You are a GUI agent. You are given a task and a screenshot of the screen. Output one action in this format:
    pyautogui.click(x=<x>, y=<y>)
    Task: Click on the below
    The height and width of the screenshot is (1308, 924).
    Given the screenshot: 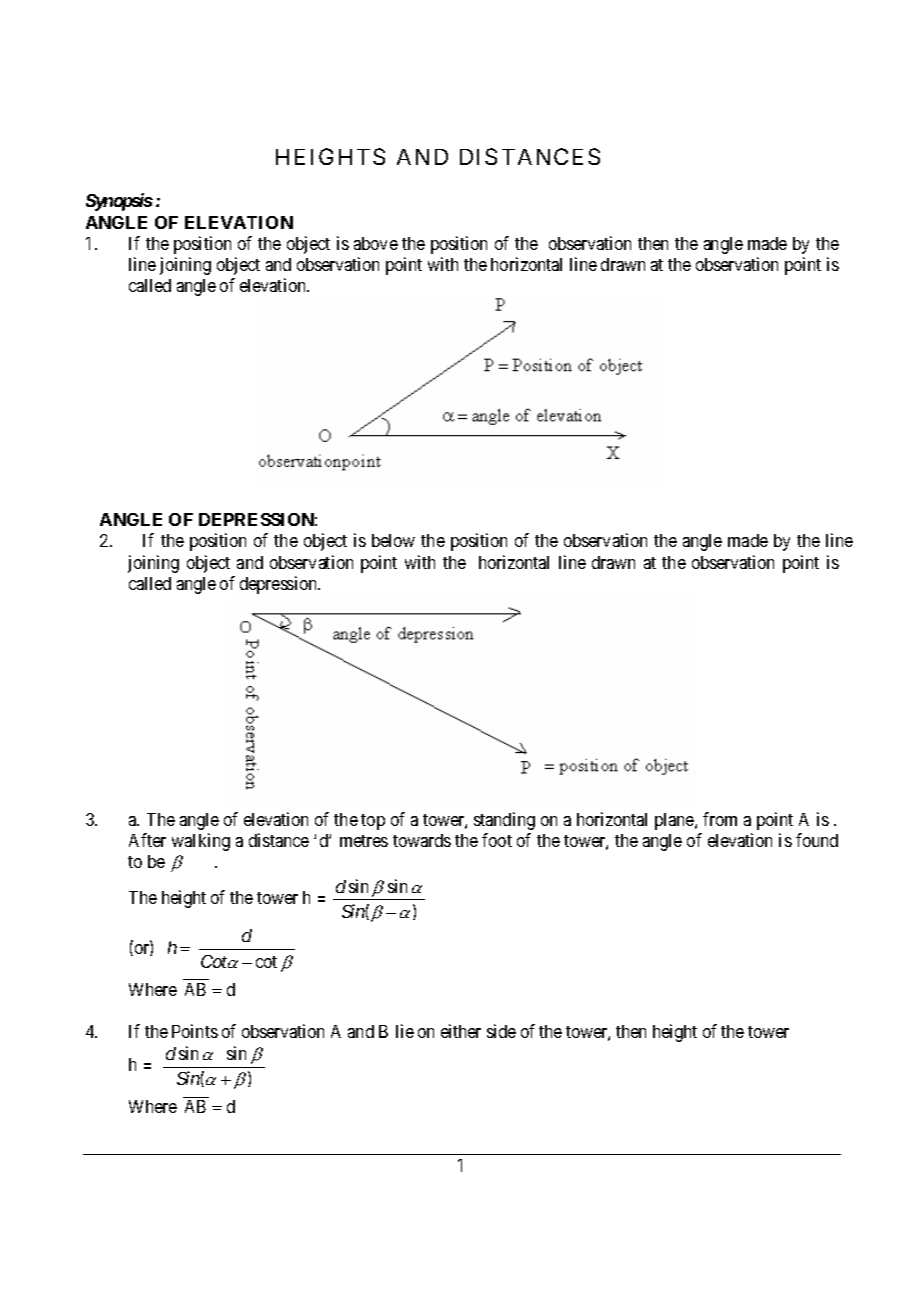 What is the action you would take?
    pyautogui.click(x=393, y=540)
